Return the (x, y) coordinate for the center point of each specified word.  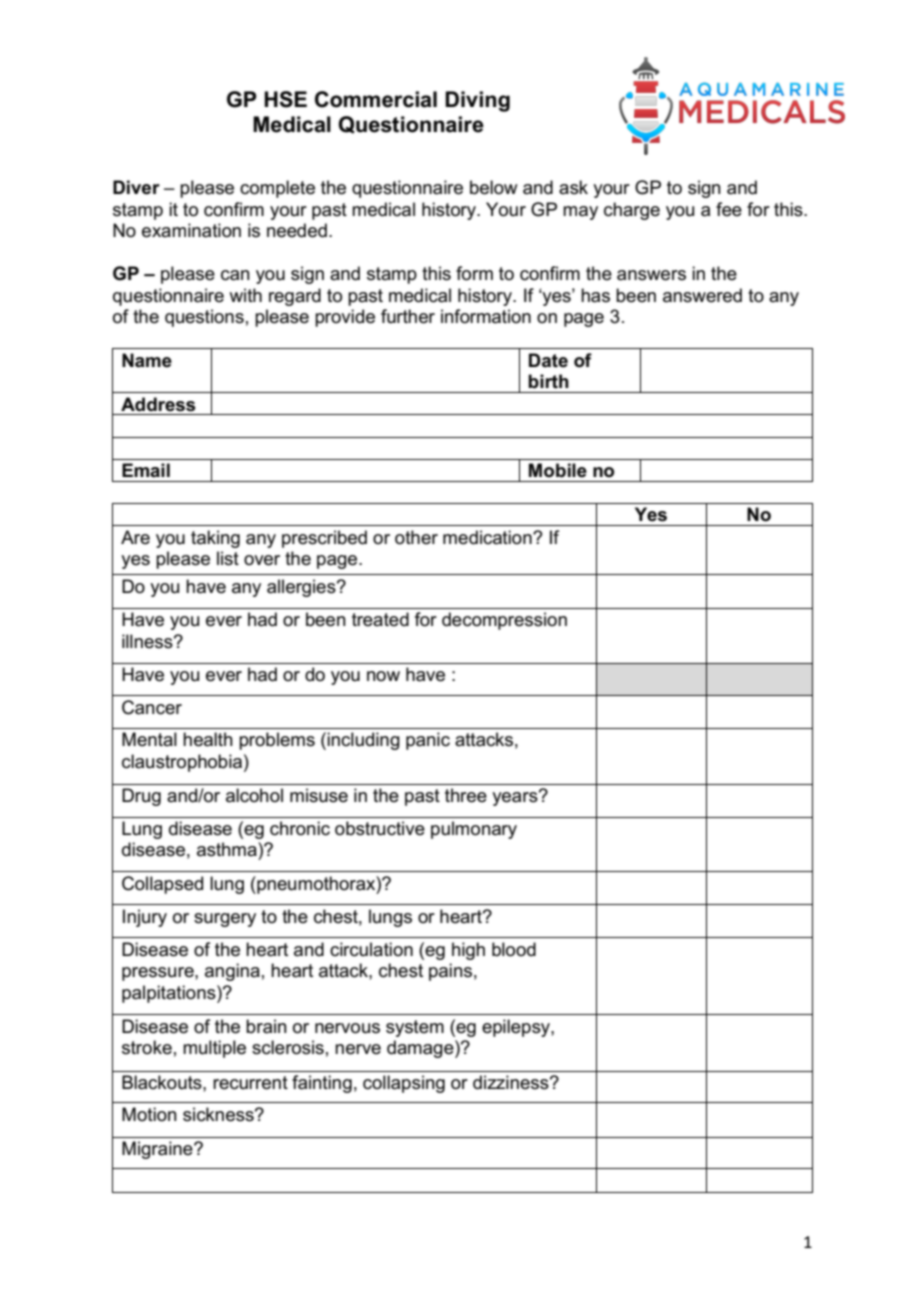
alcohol (254, 795)
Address (158, 404)
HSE (285, 99)
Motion (149, 1114)
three (466, 795)
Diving (477, 101)
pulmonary (474, 830)
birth (548, 381)
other (416, 537)
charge (632, 211)
